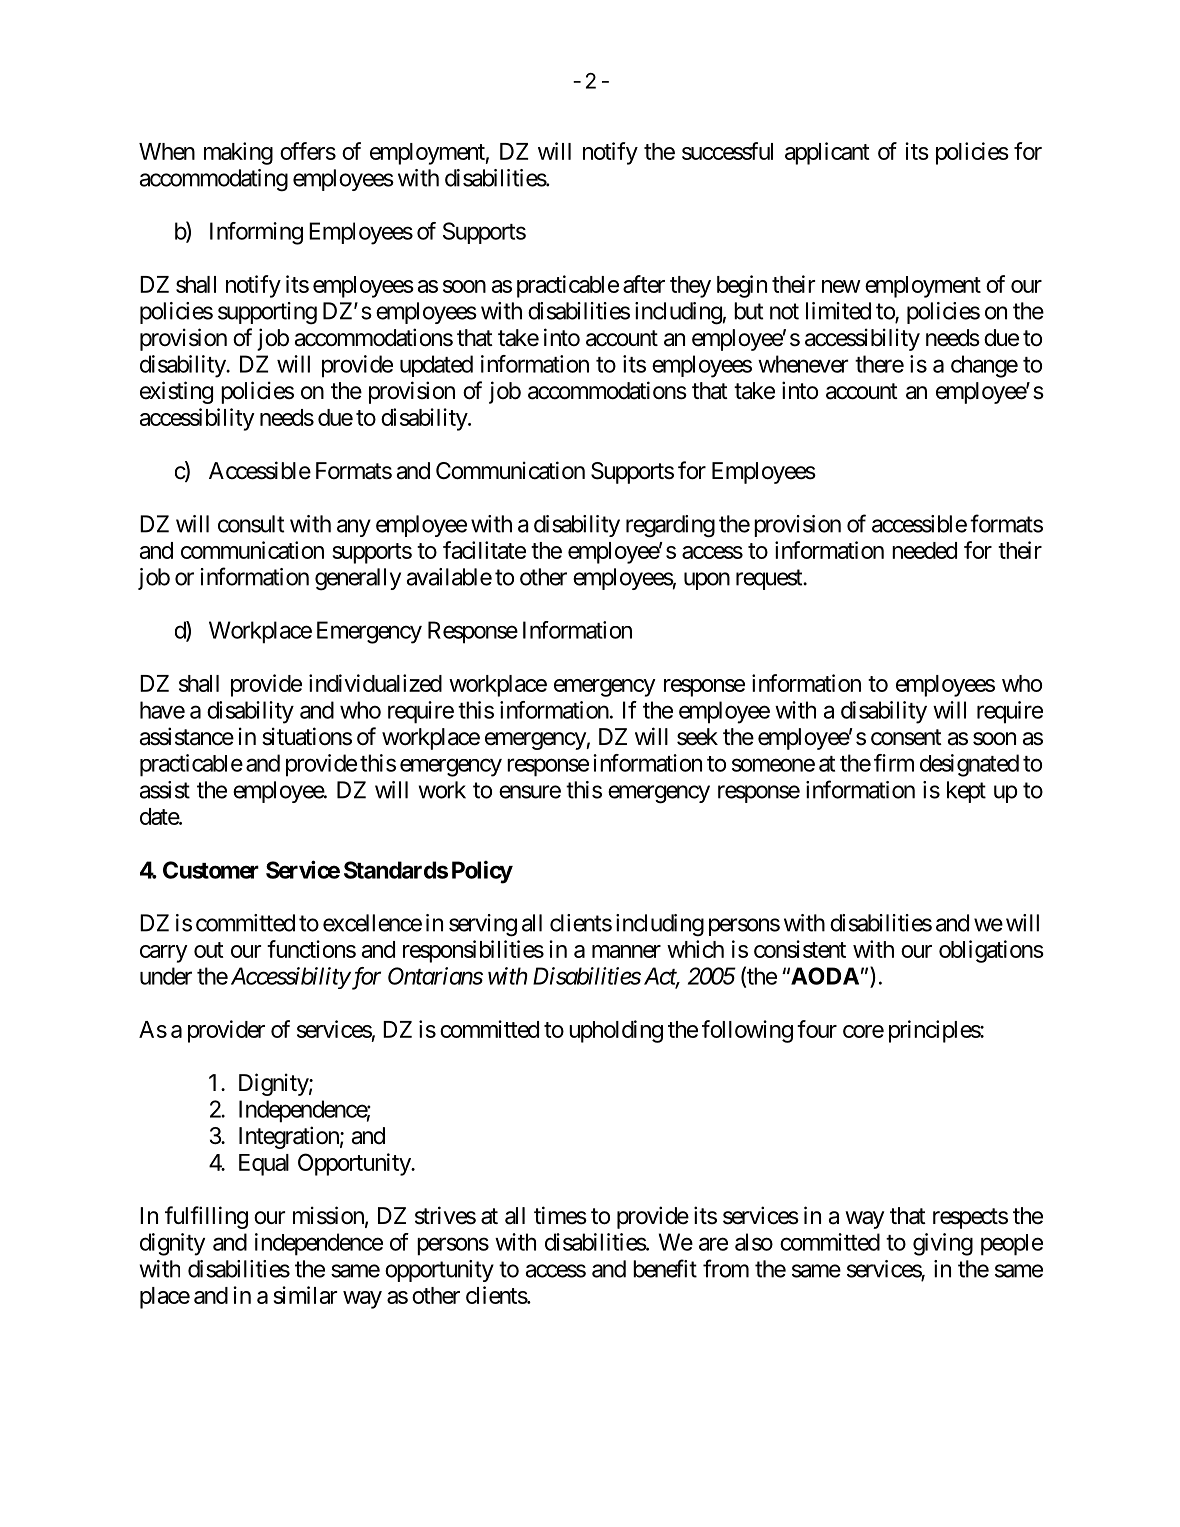 The image size is (1180, 1527). I want to click on benefit, so click(665, 1268).
